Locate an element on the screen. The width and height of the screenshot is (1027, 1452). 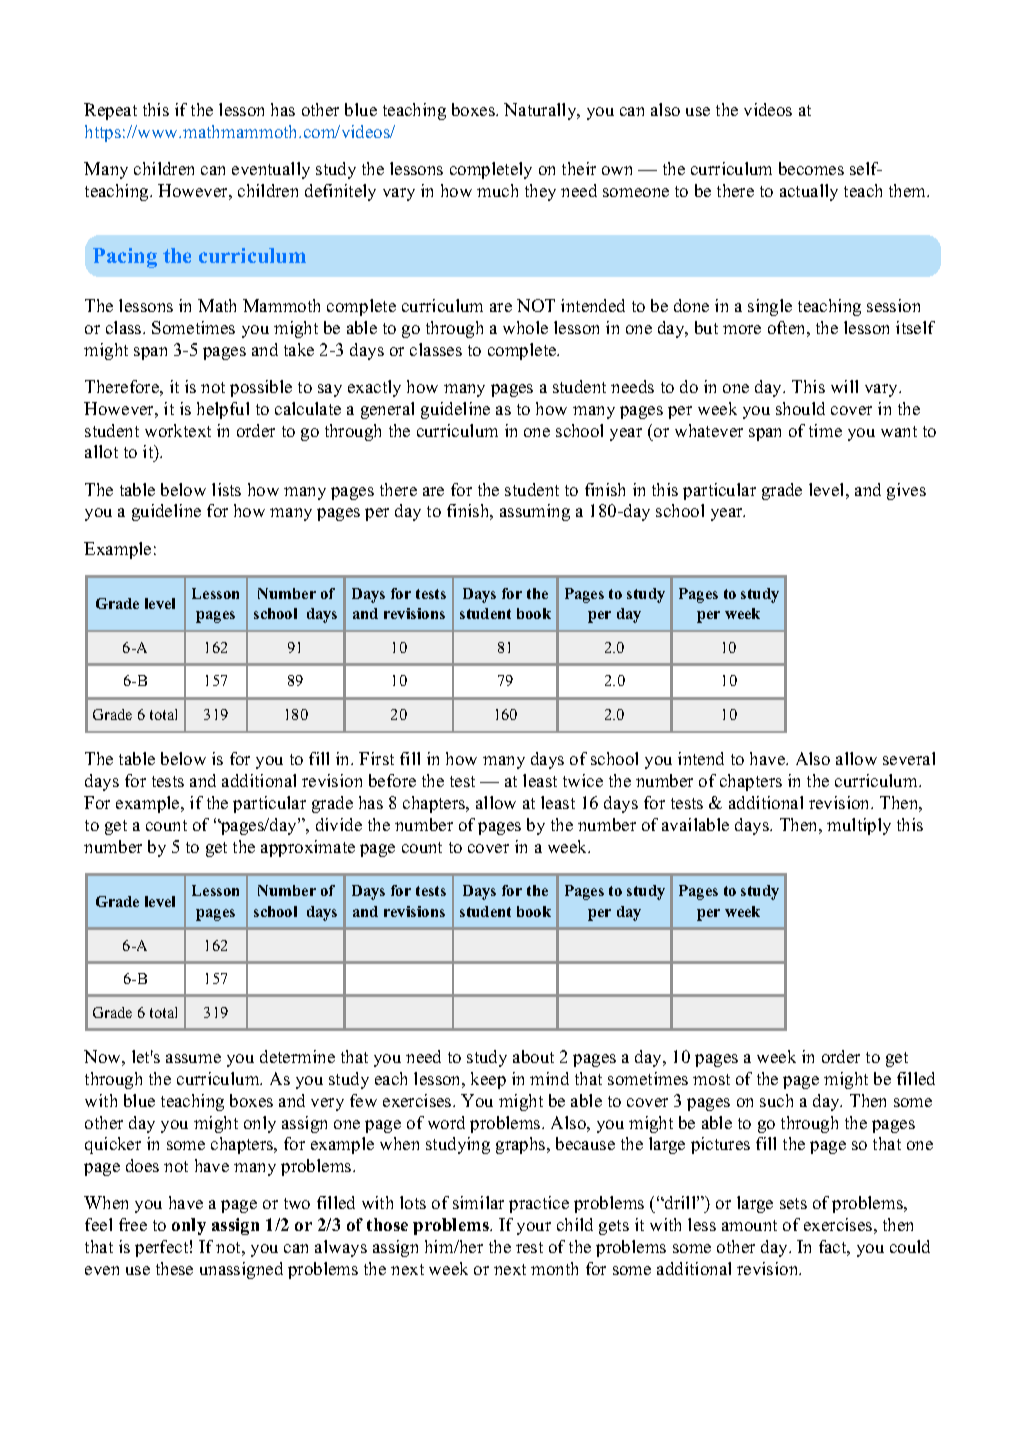
assume is located at coordinates (193, 1058).
